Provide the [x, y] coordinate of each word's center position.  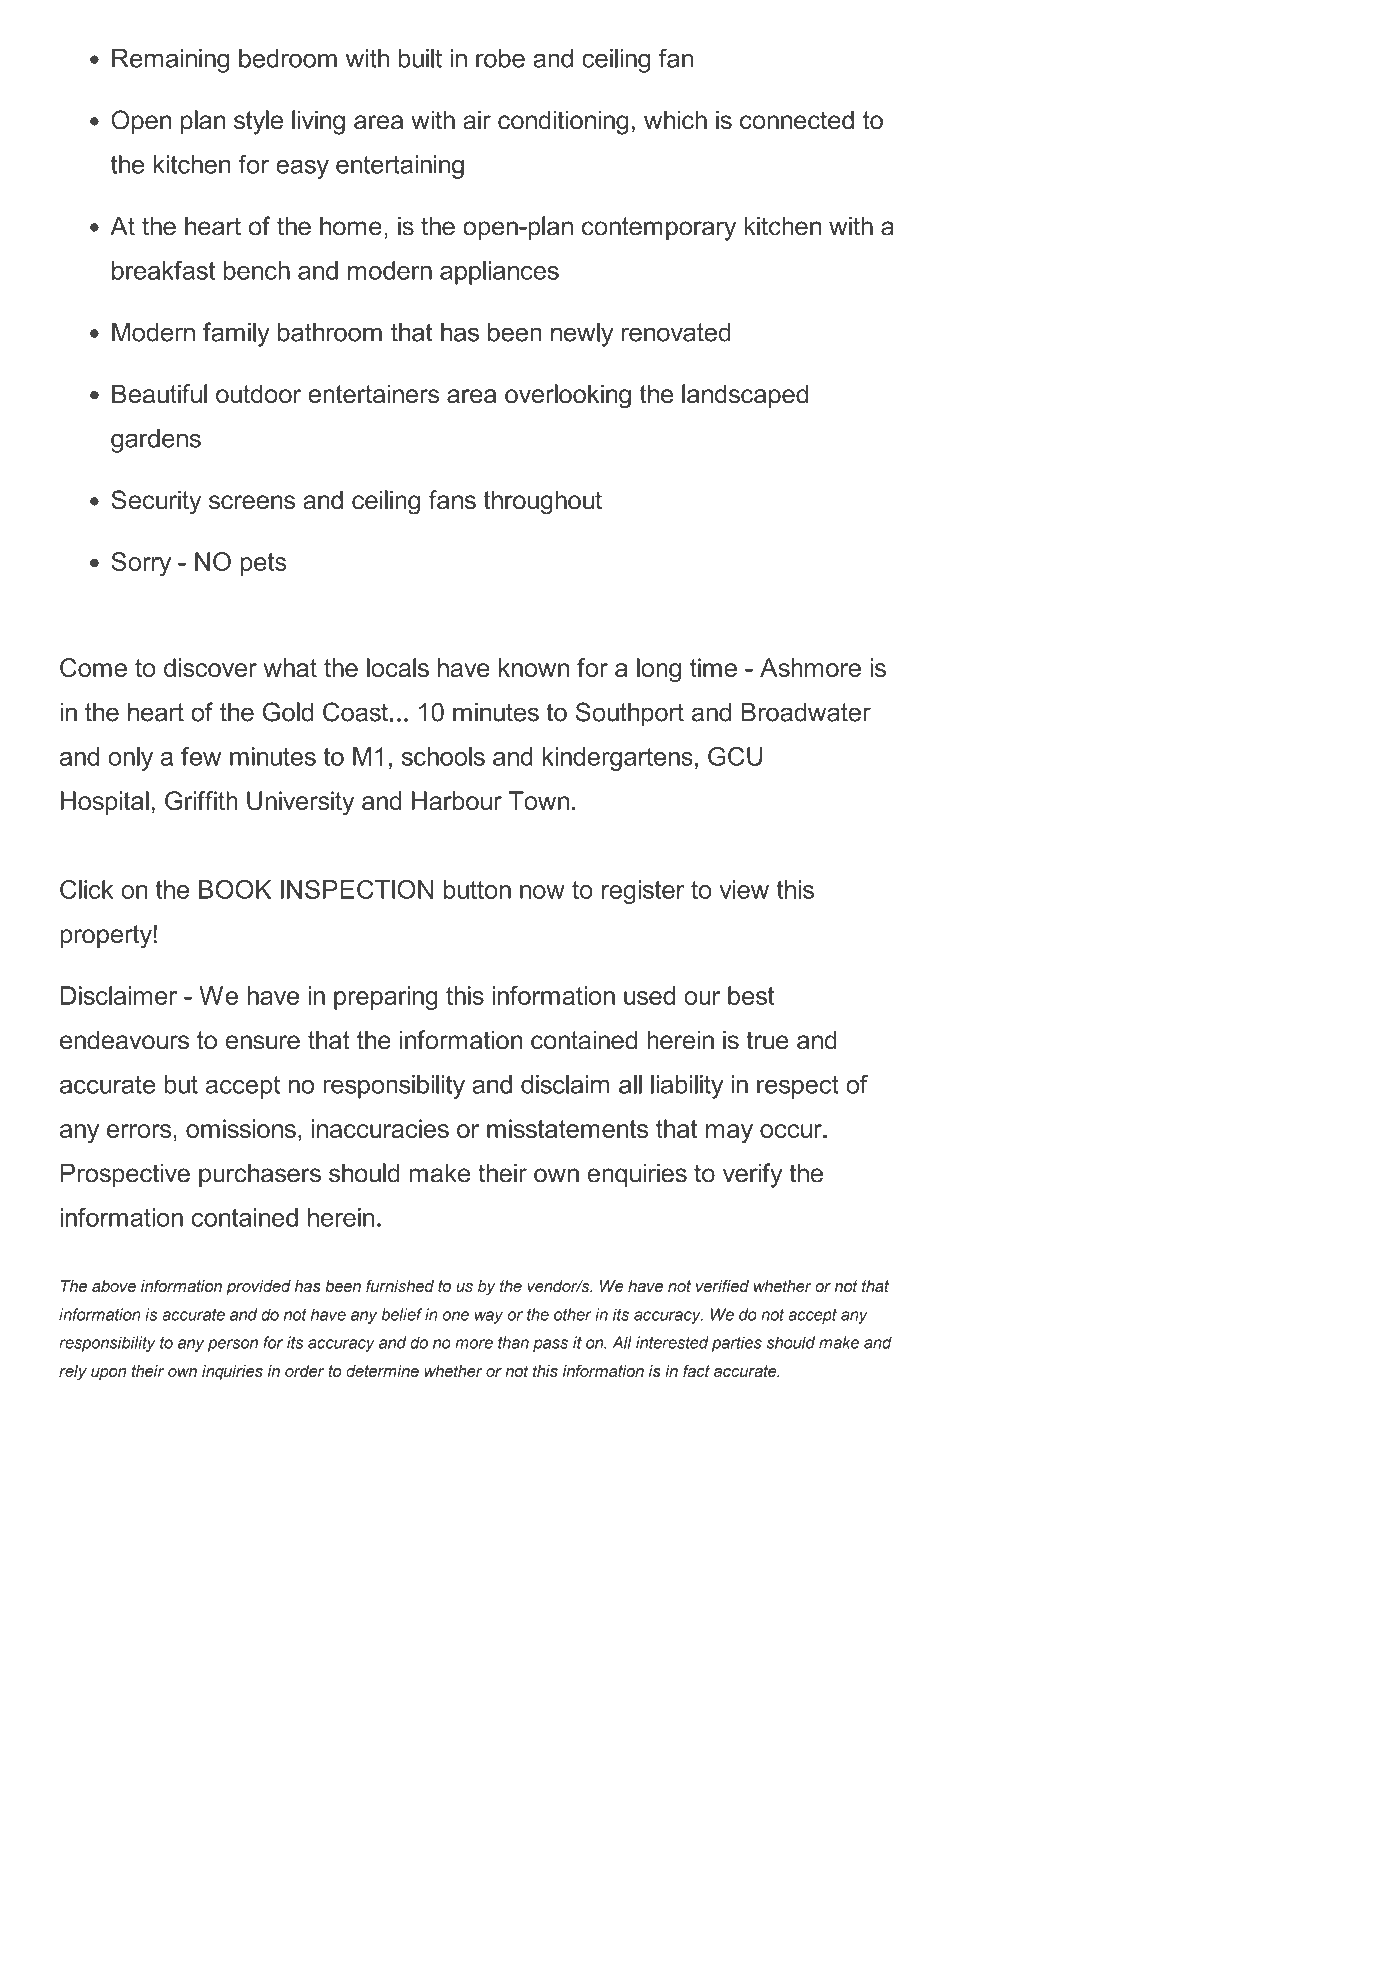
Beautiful [159, 394]
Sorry [141, 564]
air [477, 120]
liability [687, 1087]
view [744, 889]
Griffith [201, 800]
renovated [676, 332]
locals [398, 667]
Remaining [170, 61]
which [675, 120]
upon [108, 1374]
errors [139, 1131]
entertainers [373, 394]
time [713, 667]
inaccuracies [380, 1128]
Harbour [457, 800]
